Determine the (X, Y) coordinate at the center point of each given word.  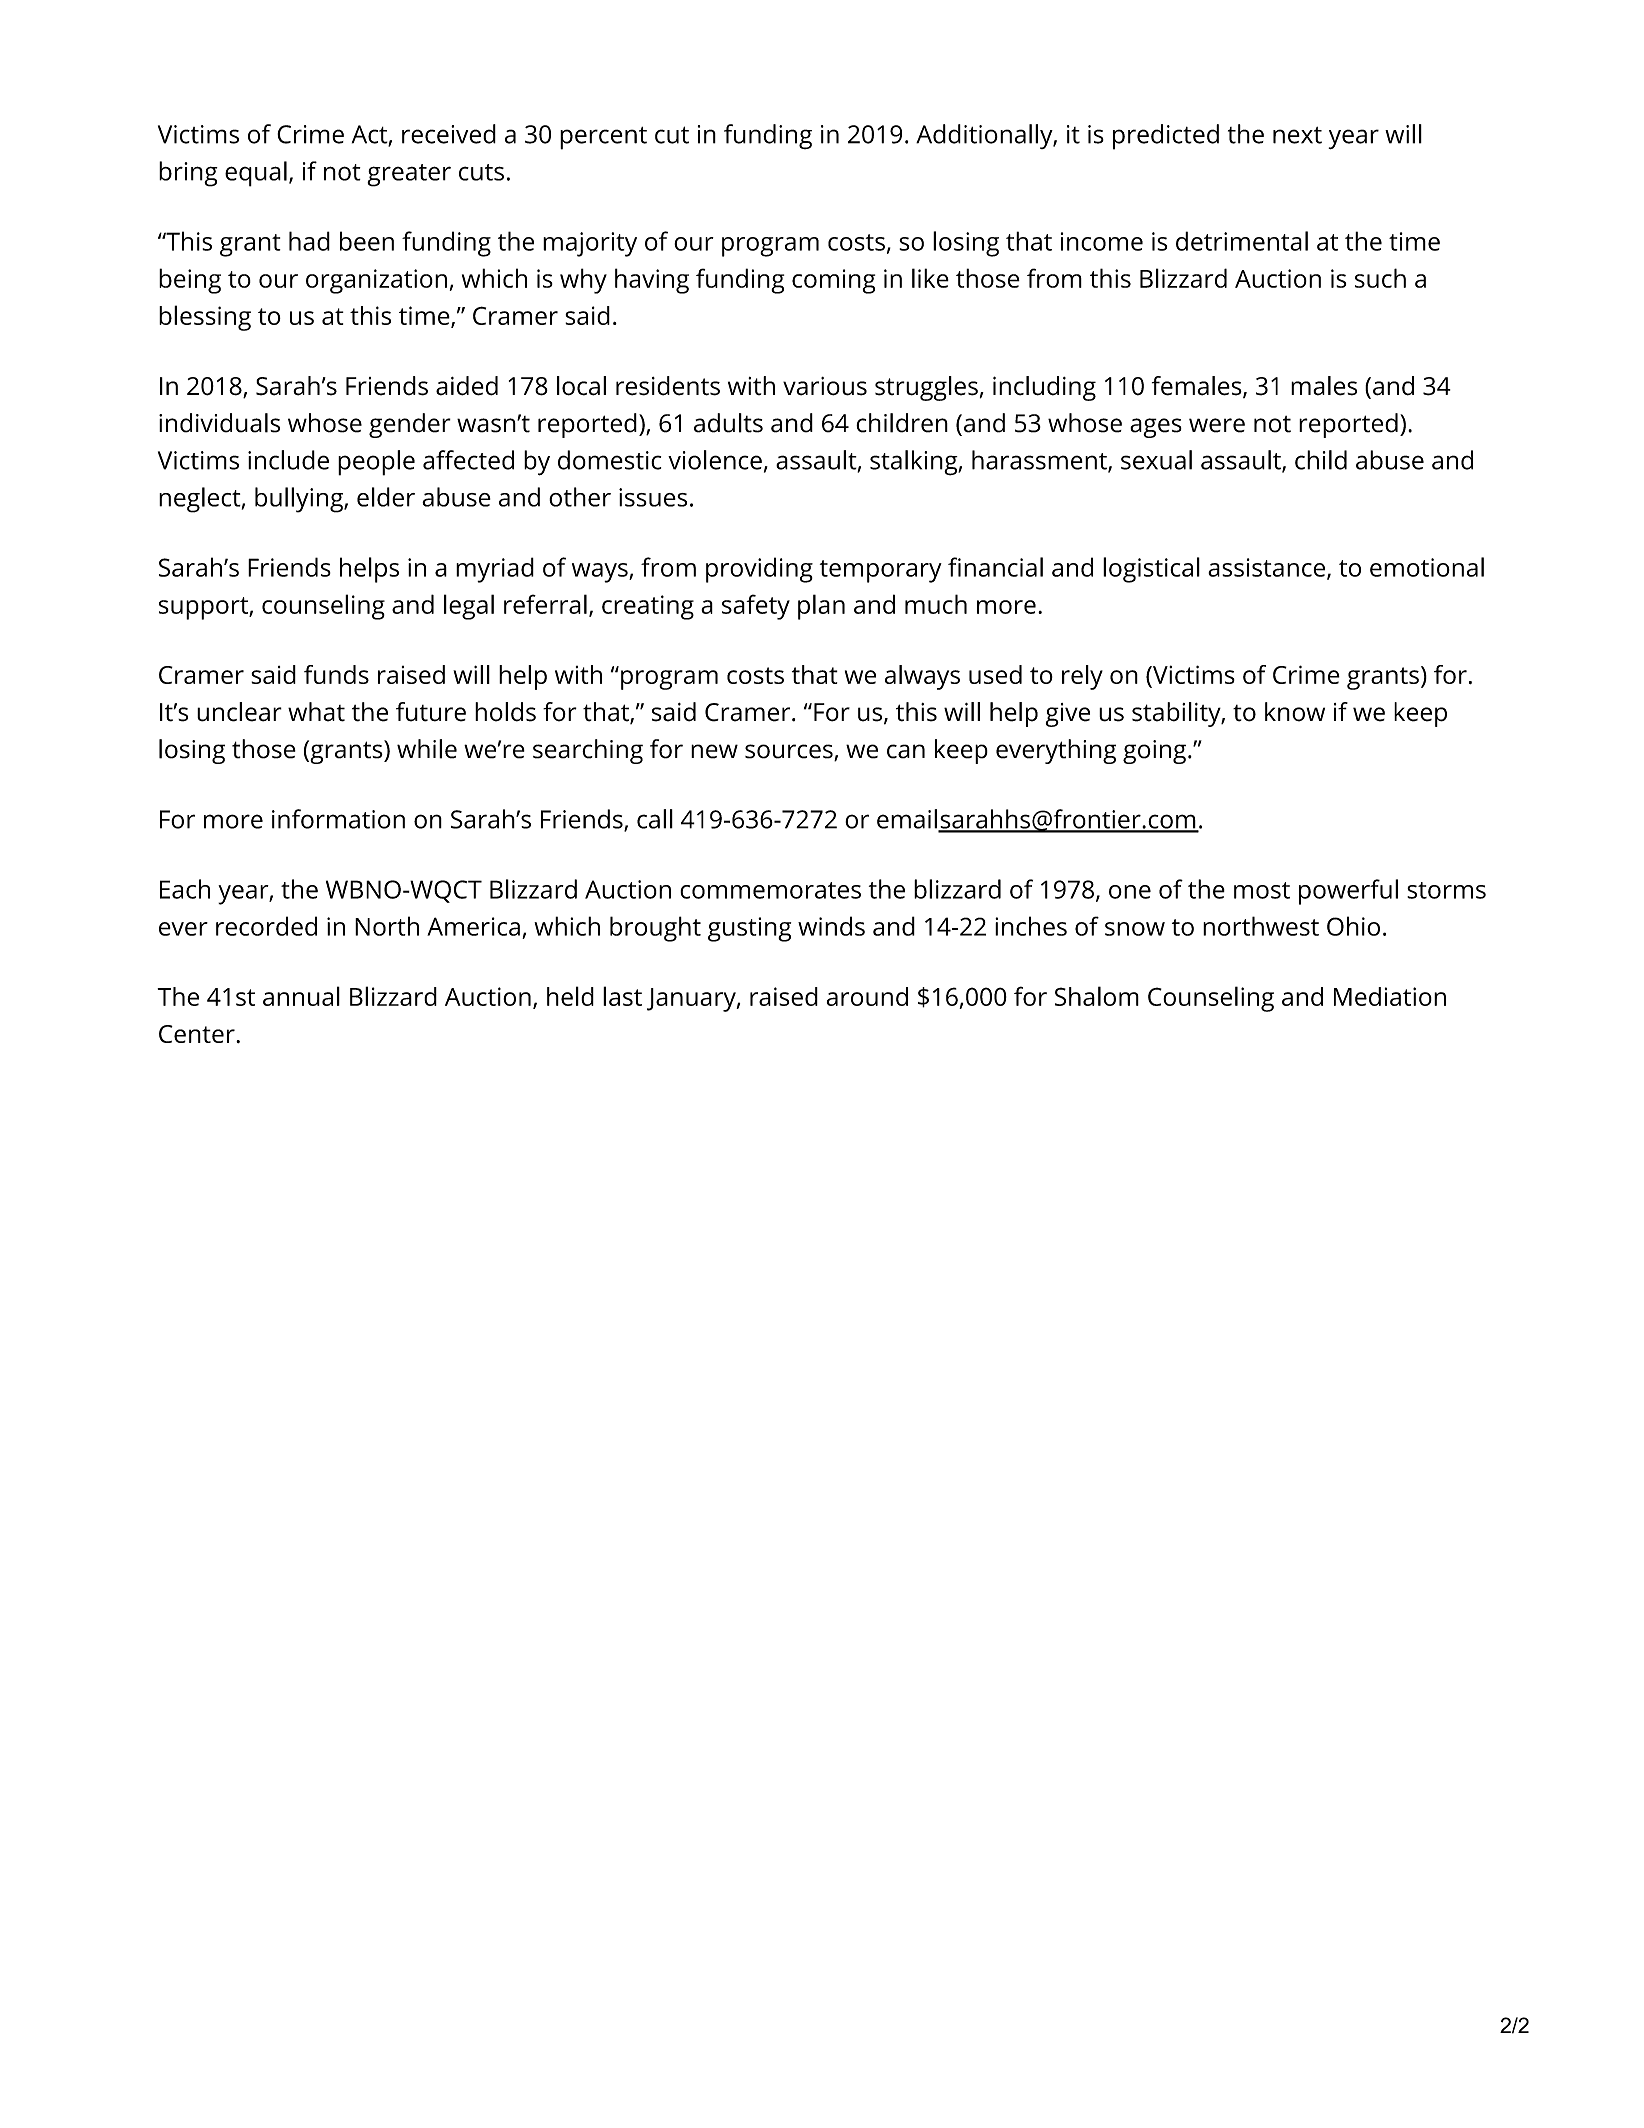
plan (821, 607)
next (1297, 135)
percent (603, 138)
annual (301, 996)
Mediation (1390, 996)
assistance (1268, 568)
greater (409, 175)
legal (469, 607)
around (867, 996)
